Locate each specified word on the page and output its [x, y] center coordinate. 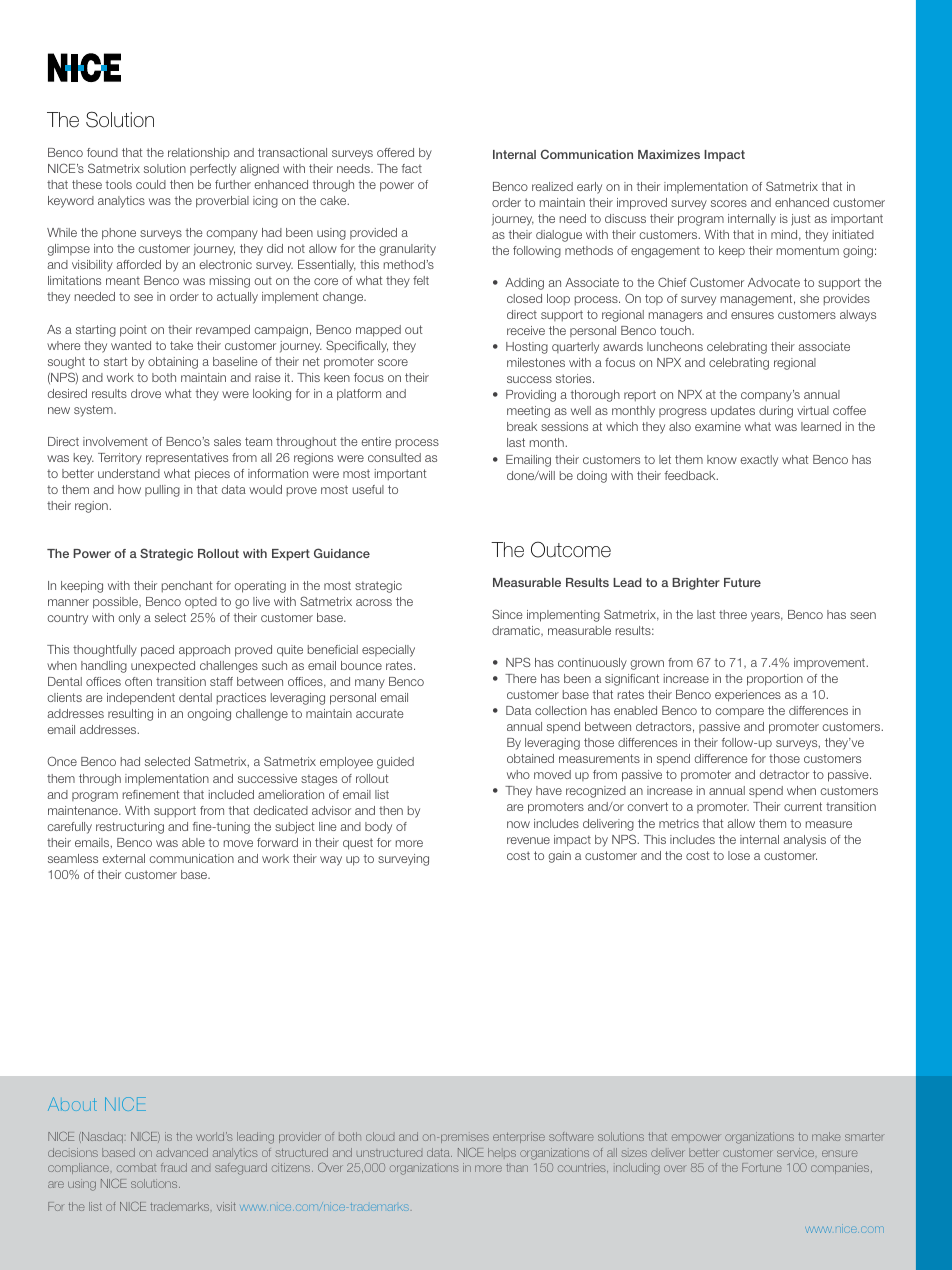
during [776, 412]
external [123, 858]
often [138, 681]
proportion [775, 680]
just [800, 220]
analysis [804, 841]
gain [559, 857]
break [522, 426]
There [521, 678]
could [151, 184]
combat [136, 1168]
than [517, 1168]
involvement [115, 441]
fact [411, 168]
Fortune [761, 1167]
